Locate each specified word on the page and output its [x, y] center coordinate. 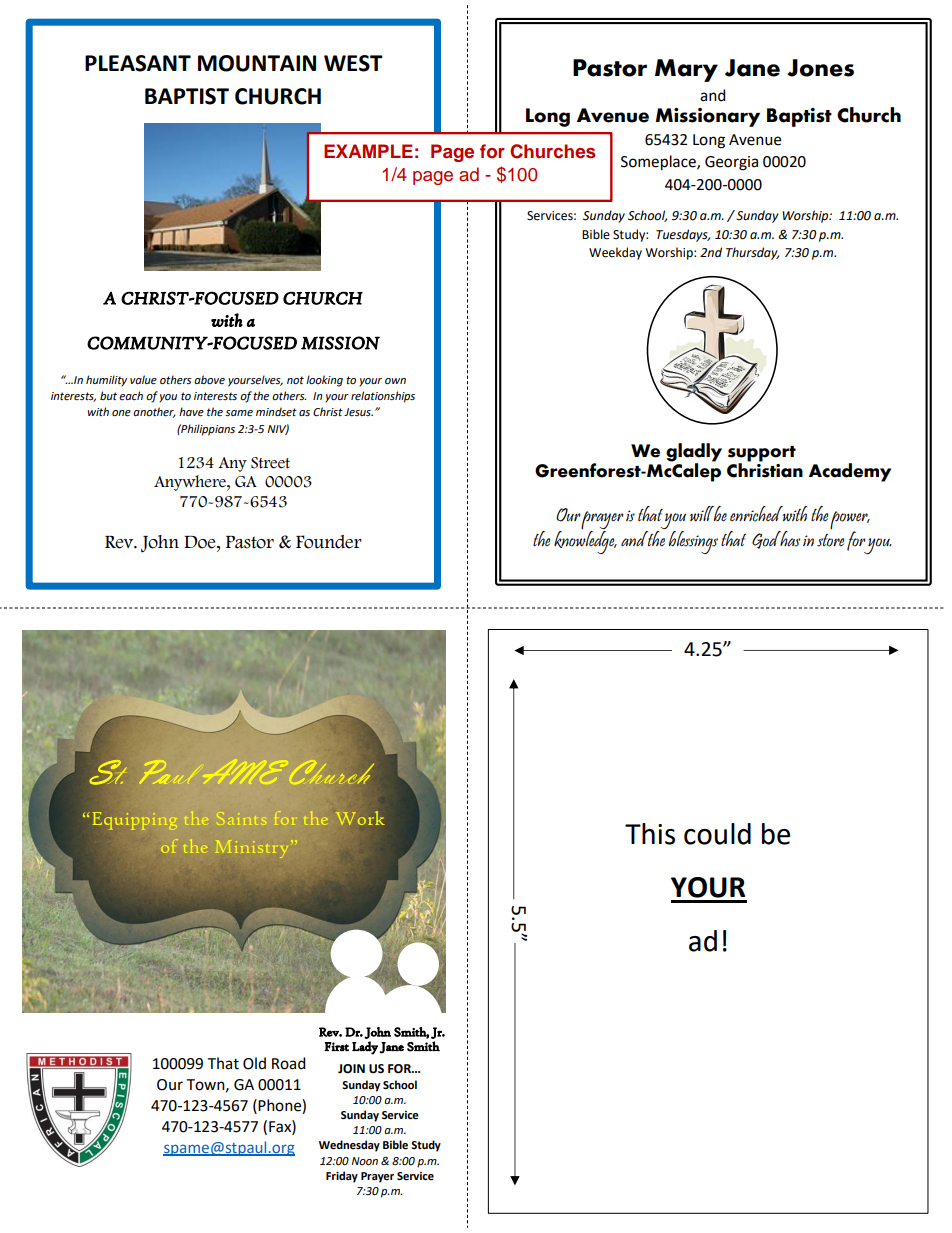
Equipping [135, 821]
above [209, 380]
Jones [820, 68]
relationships [383, 397]
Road [289, 1063]
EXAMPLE [368, 151]
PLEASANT [138, 63]
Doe [201, 542]
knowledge [585, 541]
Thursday [752, 253]
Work [360, 818]
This [650, 834]
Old [254, 1063]
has [789, 539]
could [717, 834]
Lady [365, 1048]
